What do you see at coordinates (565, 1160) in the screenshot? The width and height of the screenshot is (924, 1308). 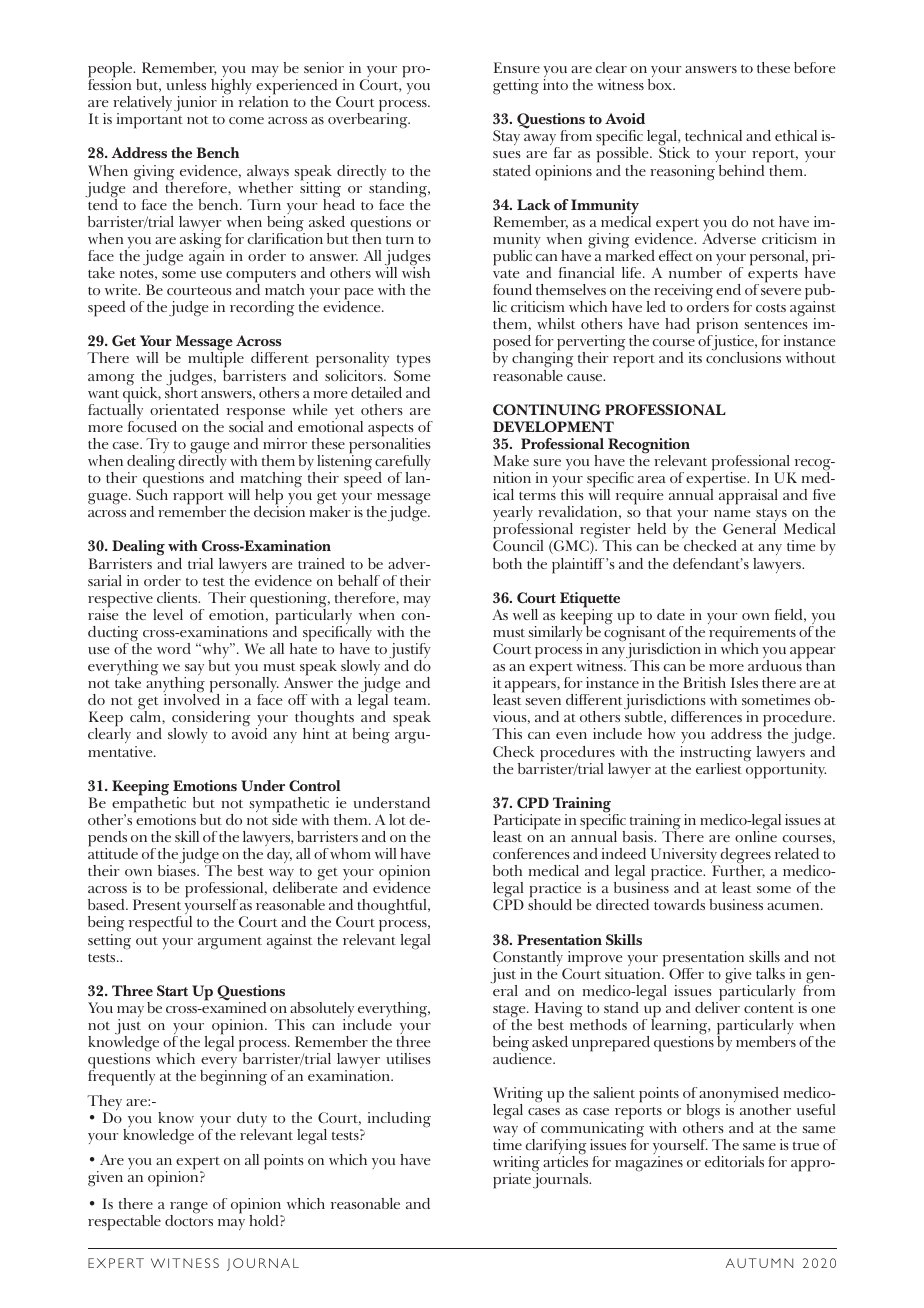 I see `articles` at bounding box center [565, 1160].
